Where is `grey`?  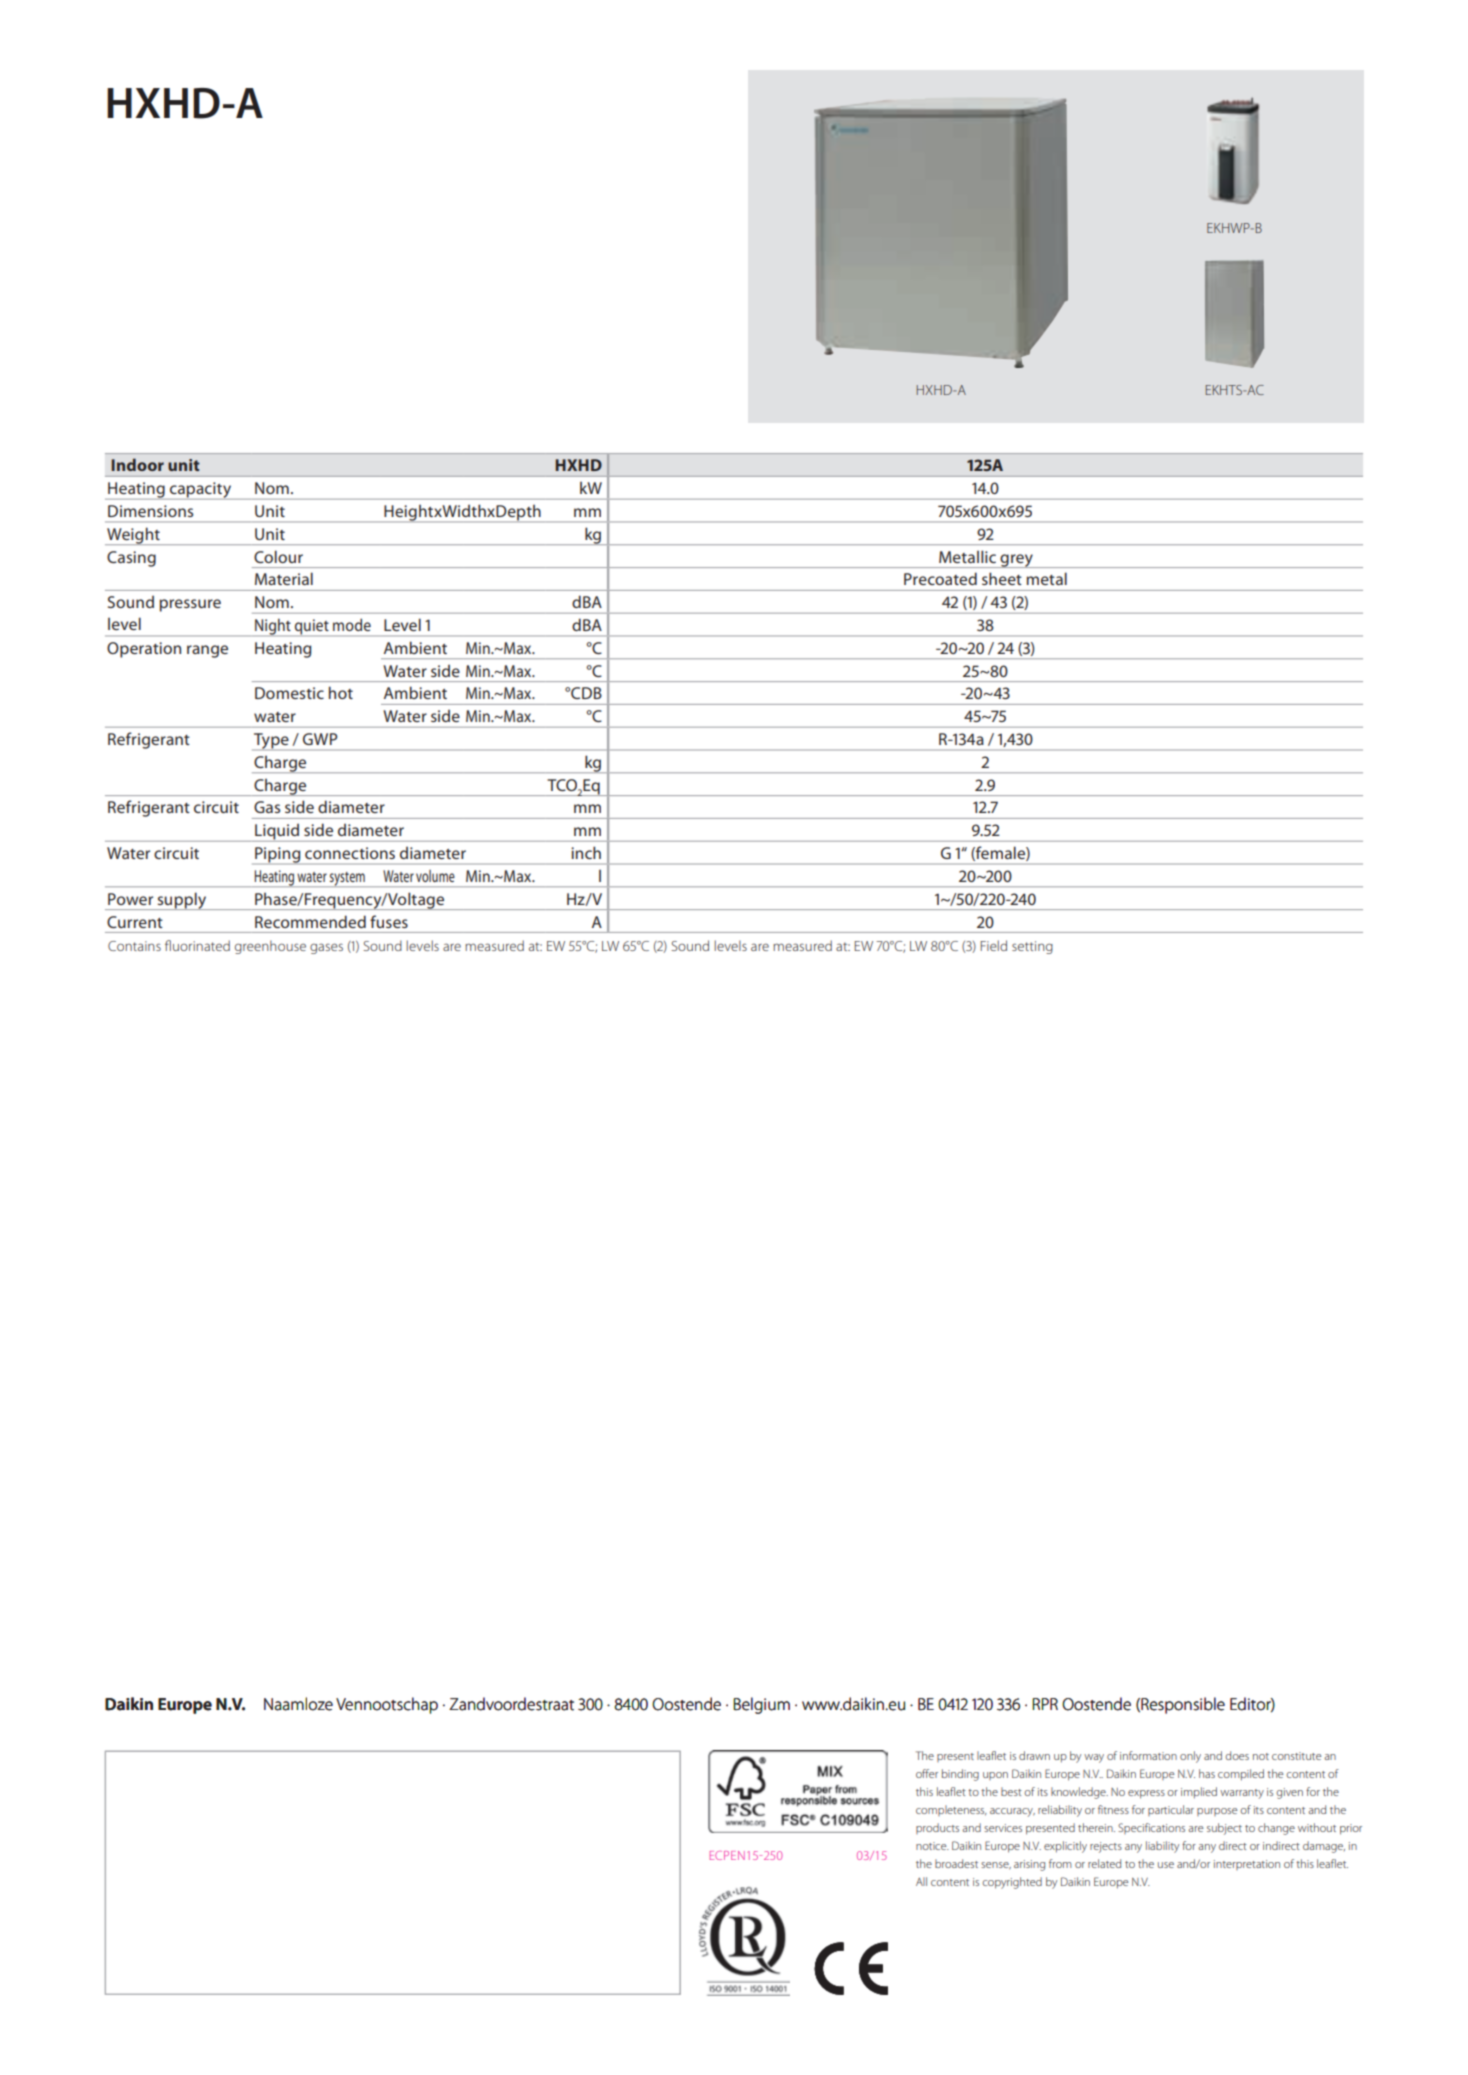 grey is located at coordinates (1016, 561).
